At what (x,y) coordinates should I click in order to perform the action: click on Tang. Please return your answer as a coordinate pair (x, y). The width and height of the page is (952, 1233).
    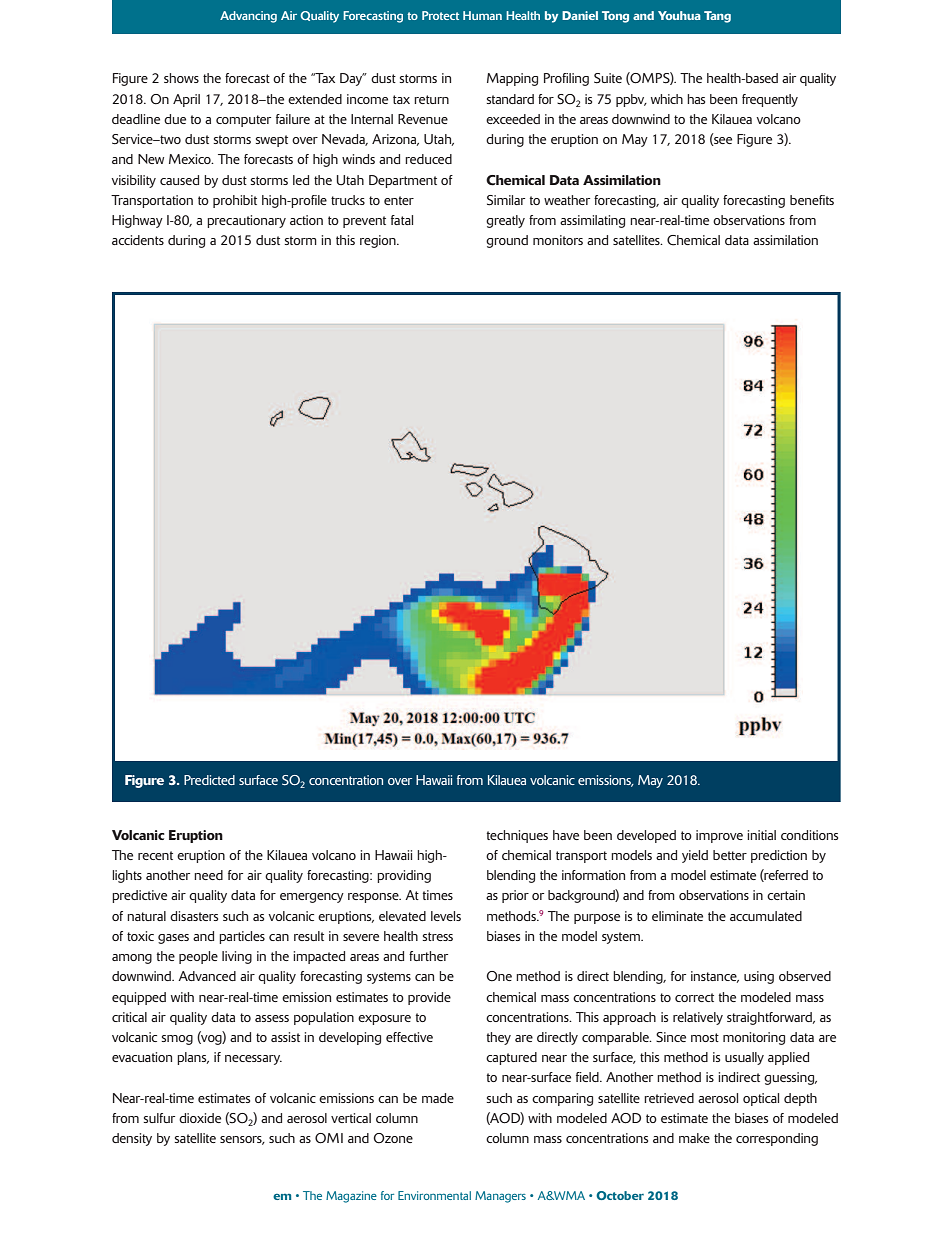
    Looking at the image, I should click on (717, 17).
